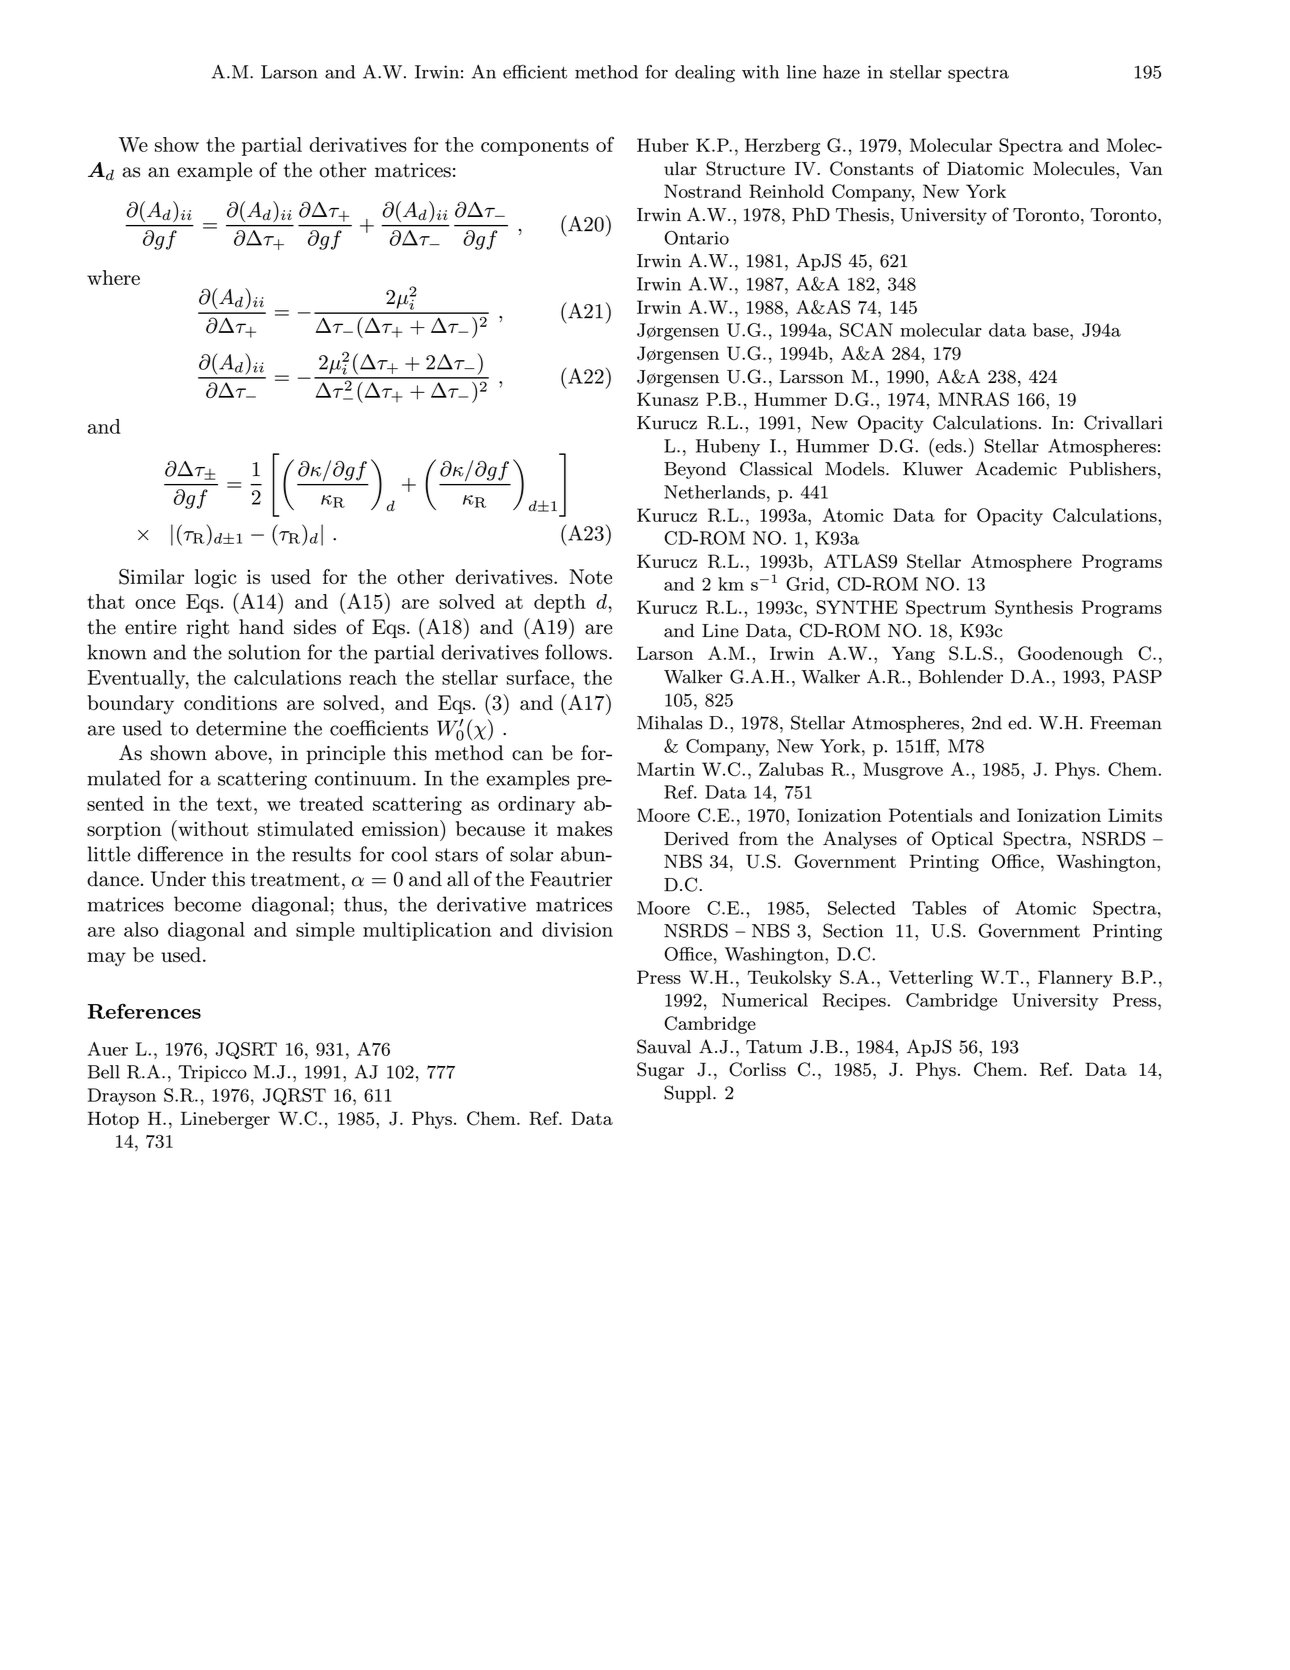 The width and height of the image is (1290, 1670). Describe the element at coordinates (1126, 723) in the image. I see `Freeman` at that location.
